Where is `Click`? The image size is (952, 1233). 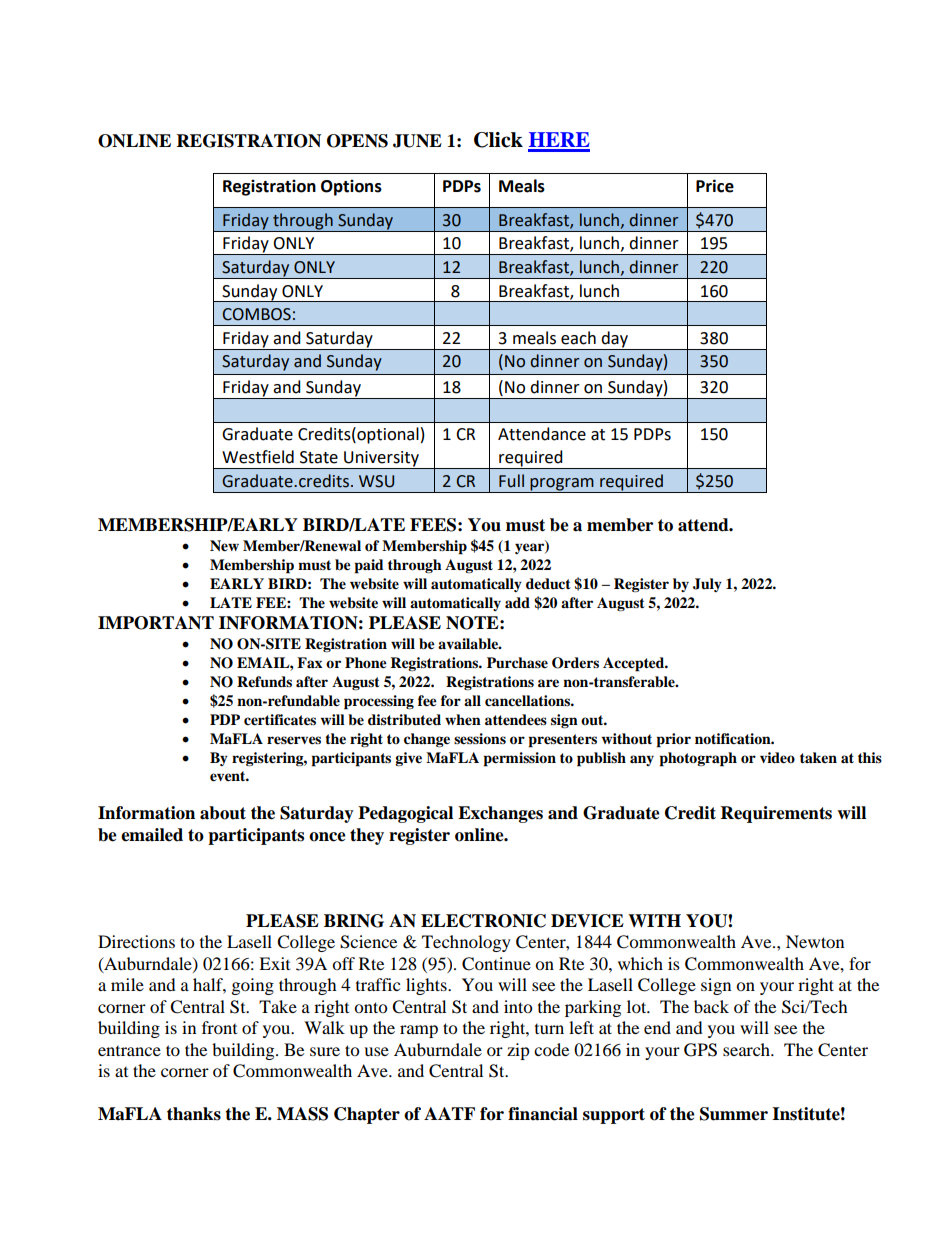
Click is located at coordinates (498, 140).
